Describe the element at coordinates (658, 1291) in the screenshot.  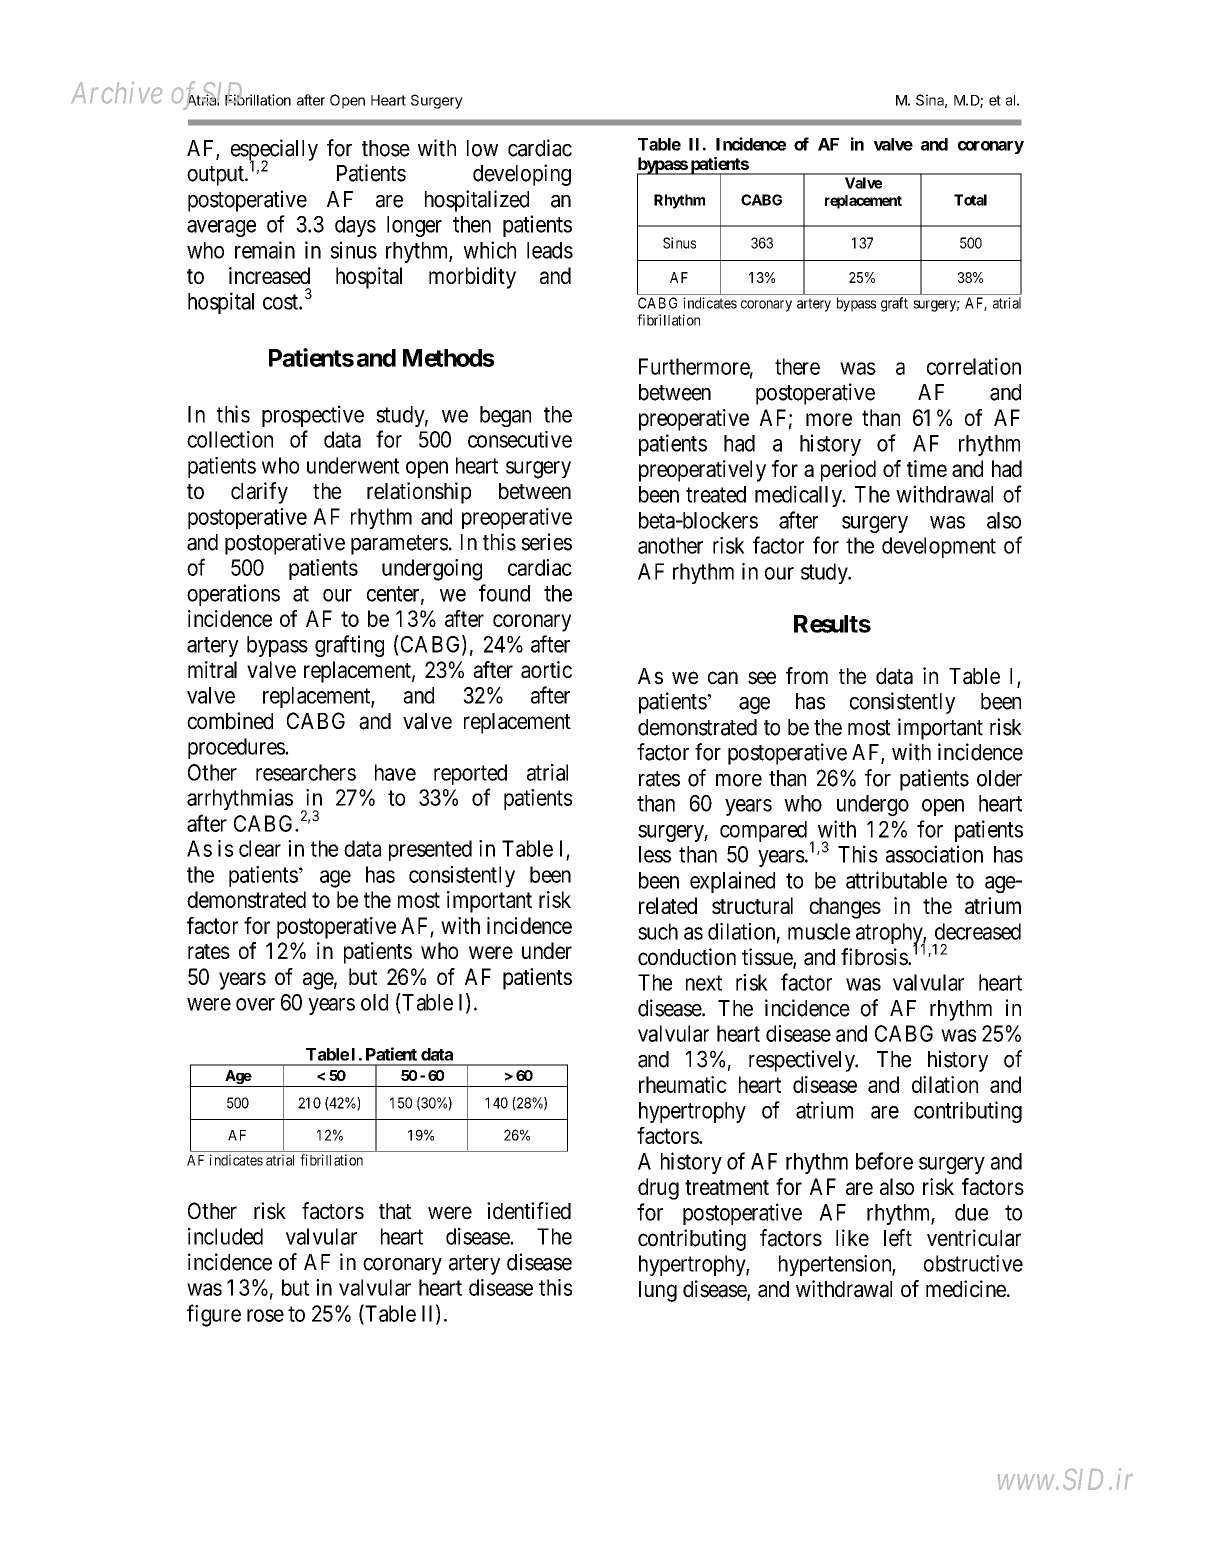
I see `lung` at that location.
